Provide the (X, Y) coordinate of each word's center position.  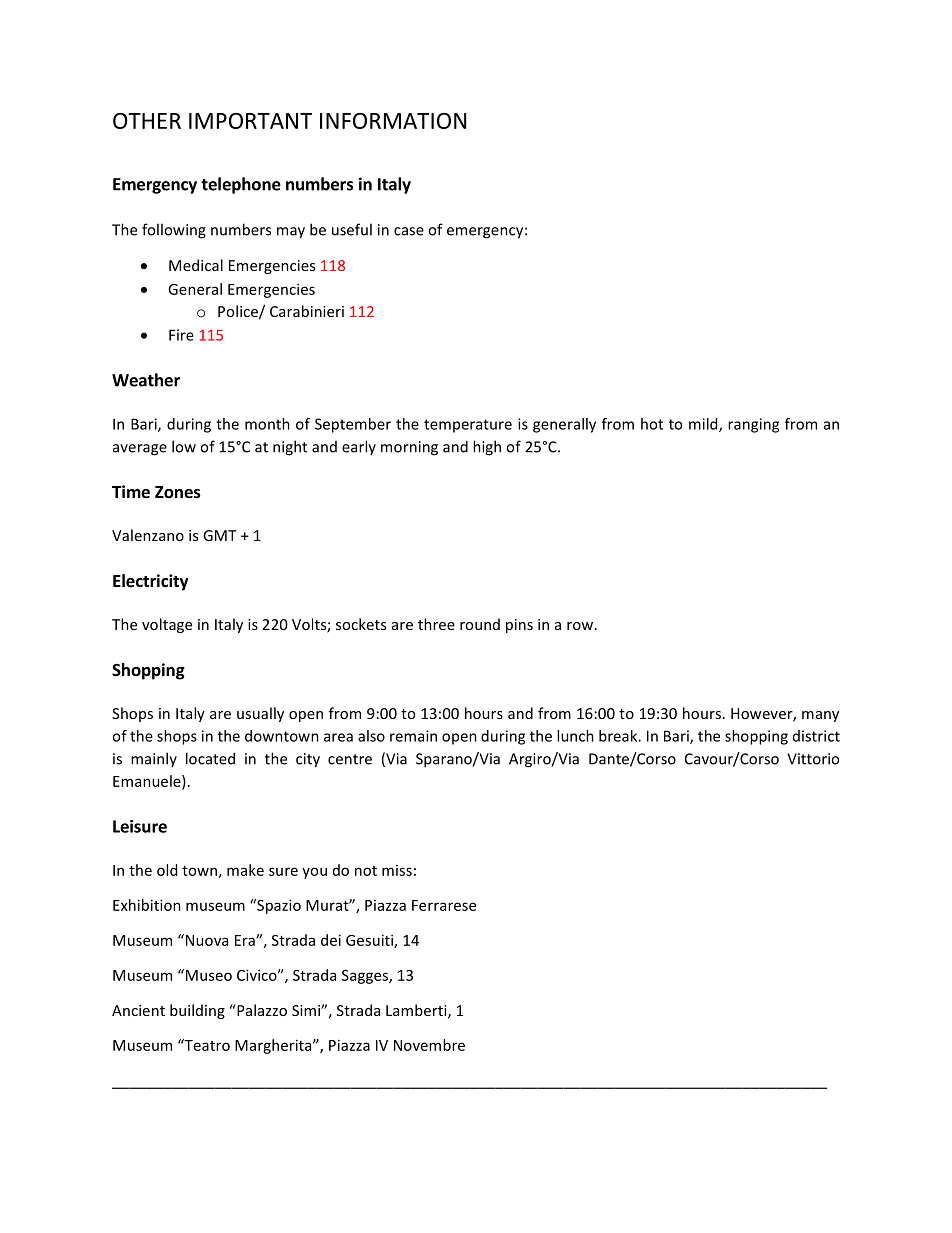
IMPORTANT (250, 121)
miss (397, 870)
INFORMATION (393, 121)
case (409, 231)
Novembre (429, 1045)
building (197, 1011)
